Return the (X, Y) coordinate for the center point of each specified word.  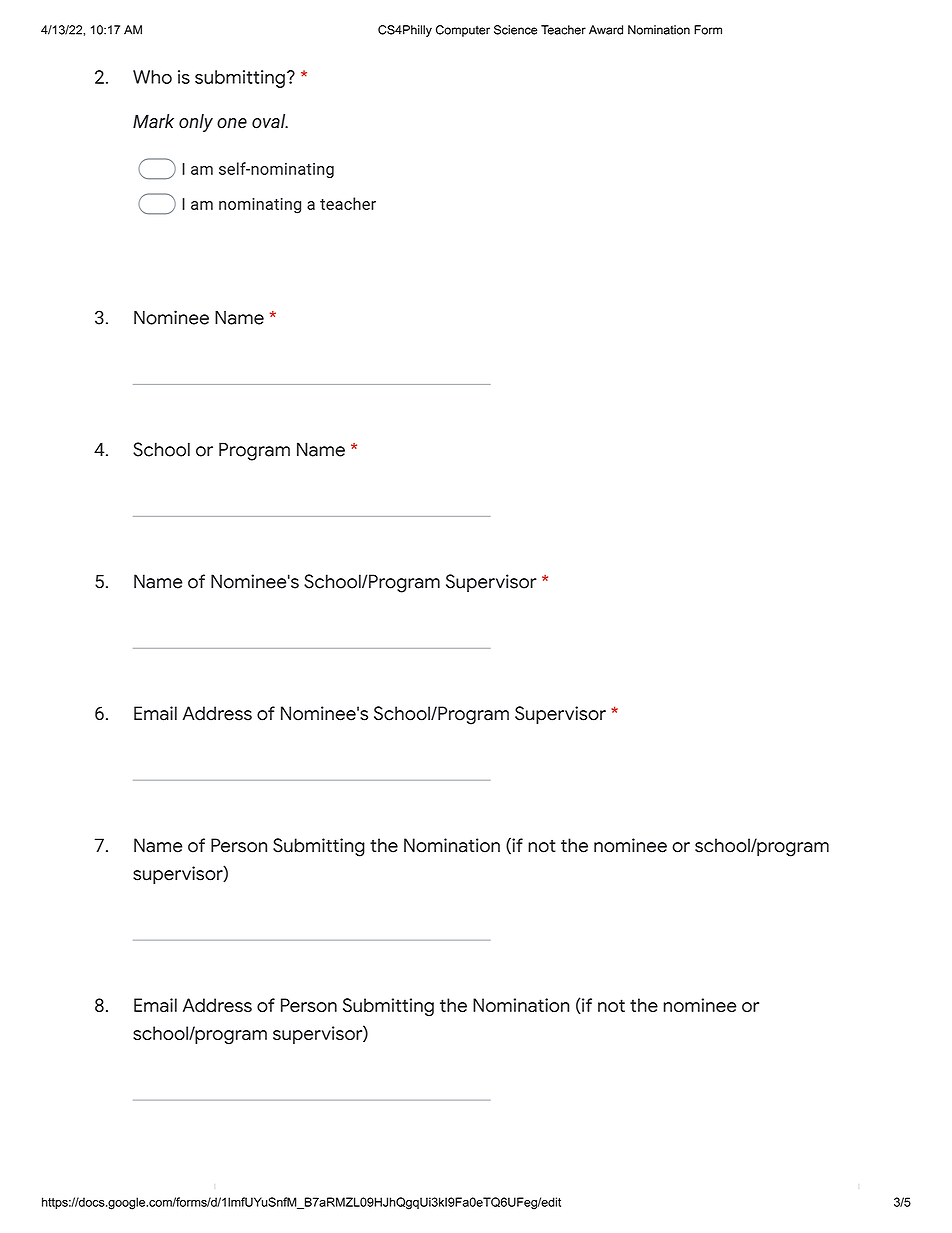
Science (515, 30)
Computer (463, 31)
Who (152, 77)
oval (270, 121)
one (232, 123)
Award (606, 30)
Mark (153, 121)
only (196, 123)
